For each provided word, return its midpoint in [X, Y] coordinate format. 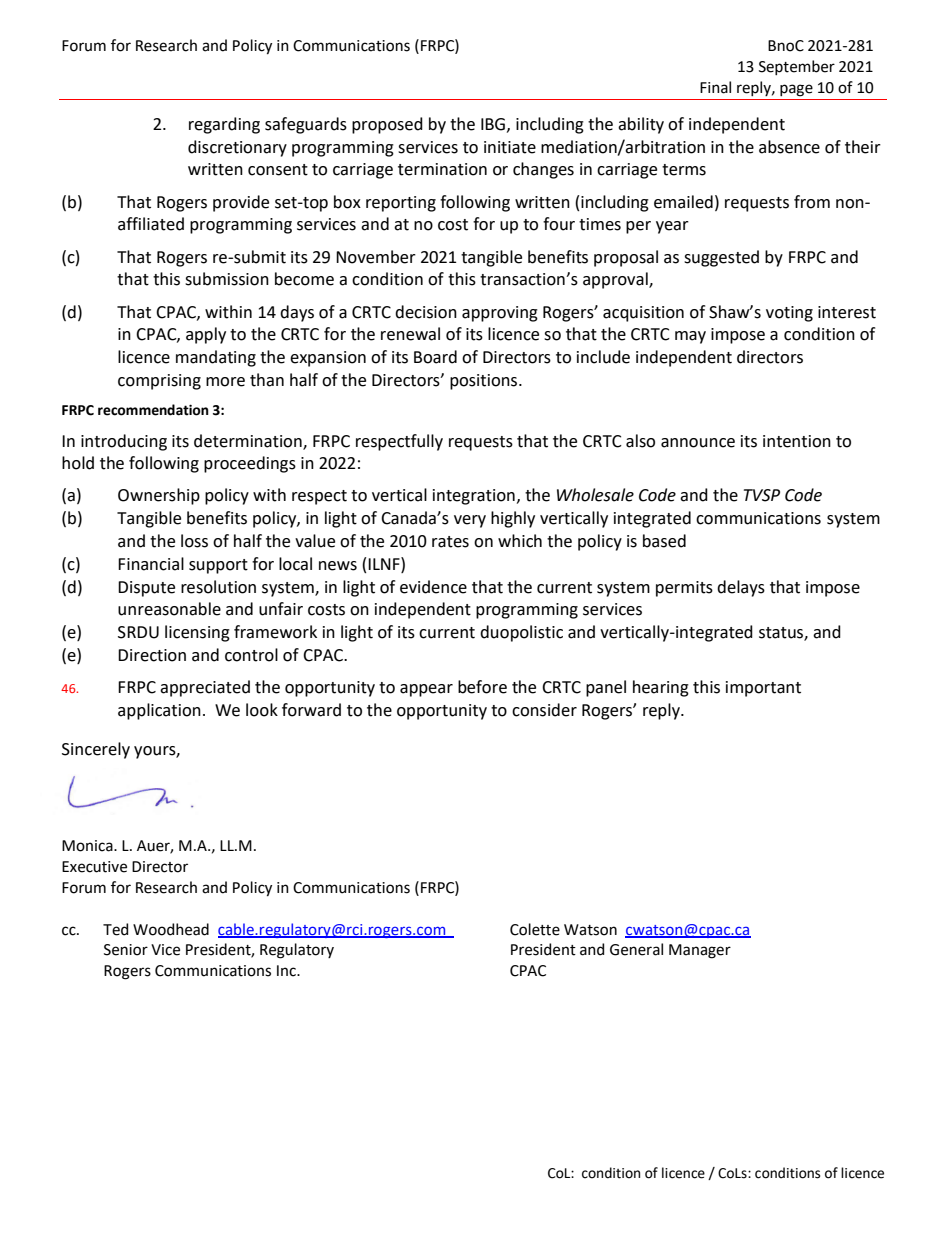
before [482, 687]
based [664, 541]
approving [500, 314]
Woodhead [171, 929]
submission [227, 279]
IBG [493, 124]
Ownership [159, 496]
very [470, 521]
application [159, 711]
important [763, 689]
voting [789, 314]
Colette [535, 929]
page [796, 90]
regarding [224, 125]
